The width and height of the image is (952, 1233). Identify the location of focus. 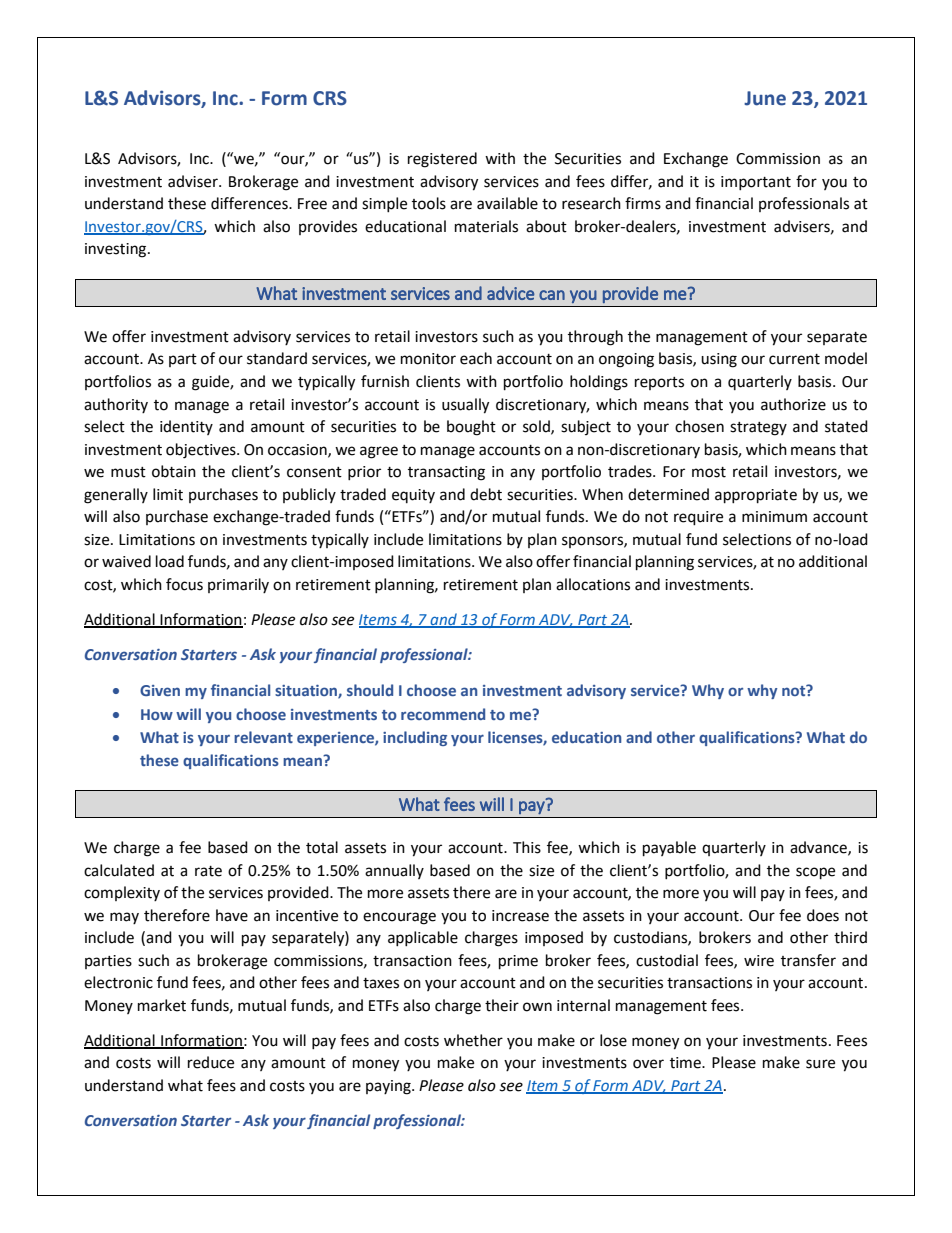
(184, 584).
